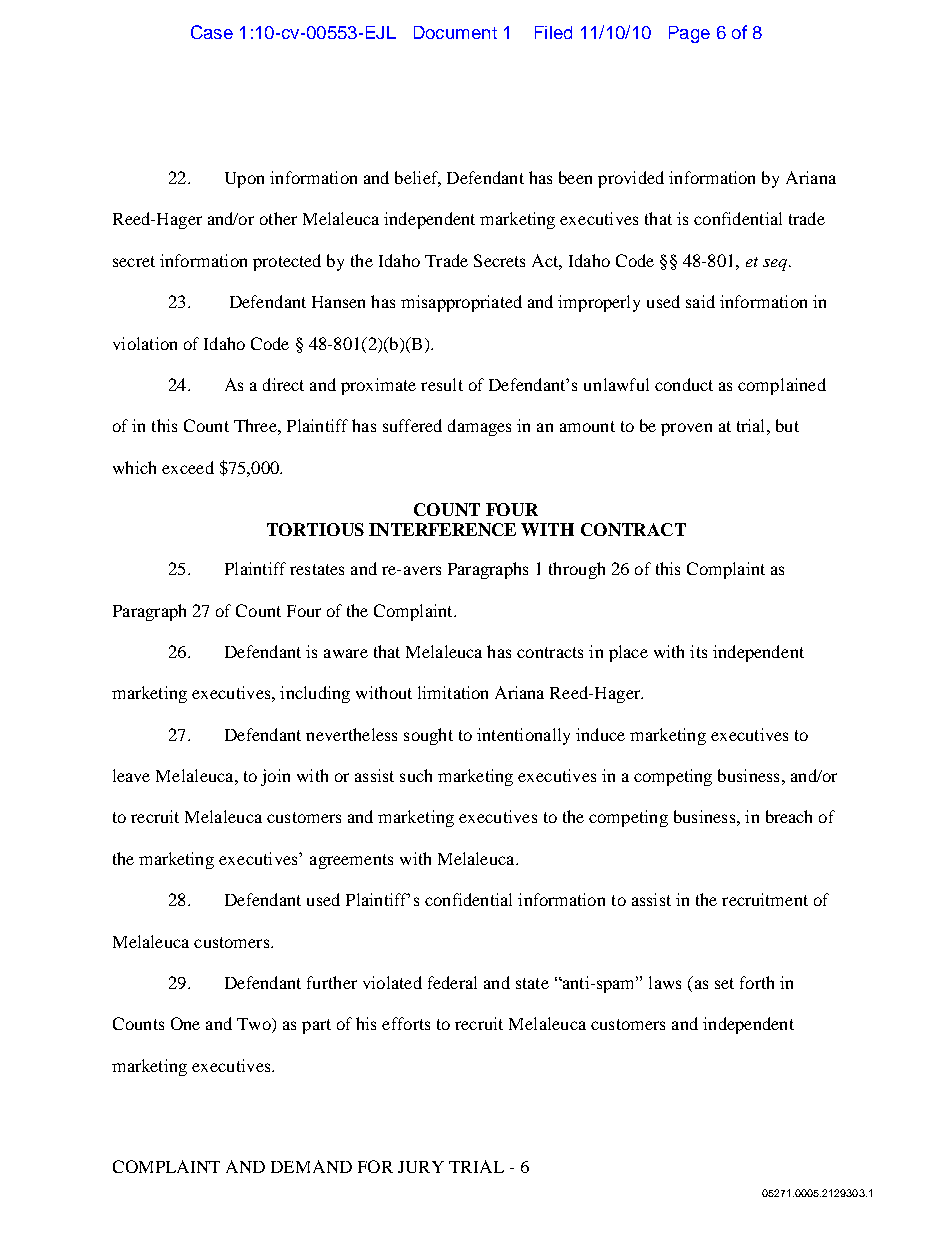 The height and width of the image is (1233, 952). What do you see at coordinates (416, 775) in the image?
I see `such` at bounding box center [416, 775].
